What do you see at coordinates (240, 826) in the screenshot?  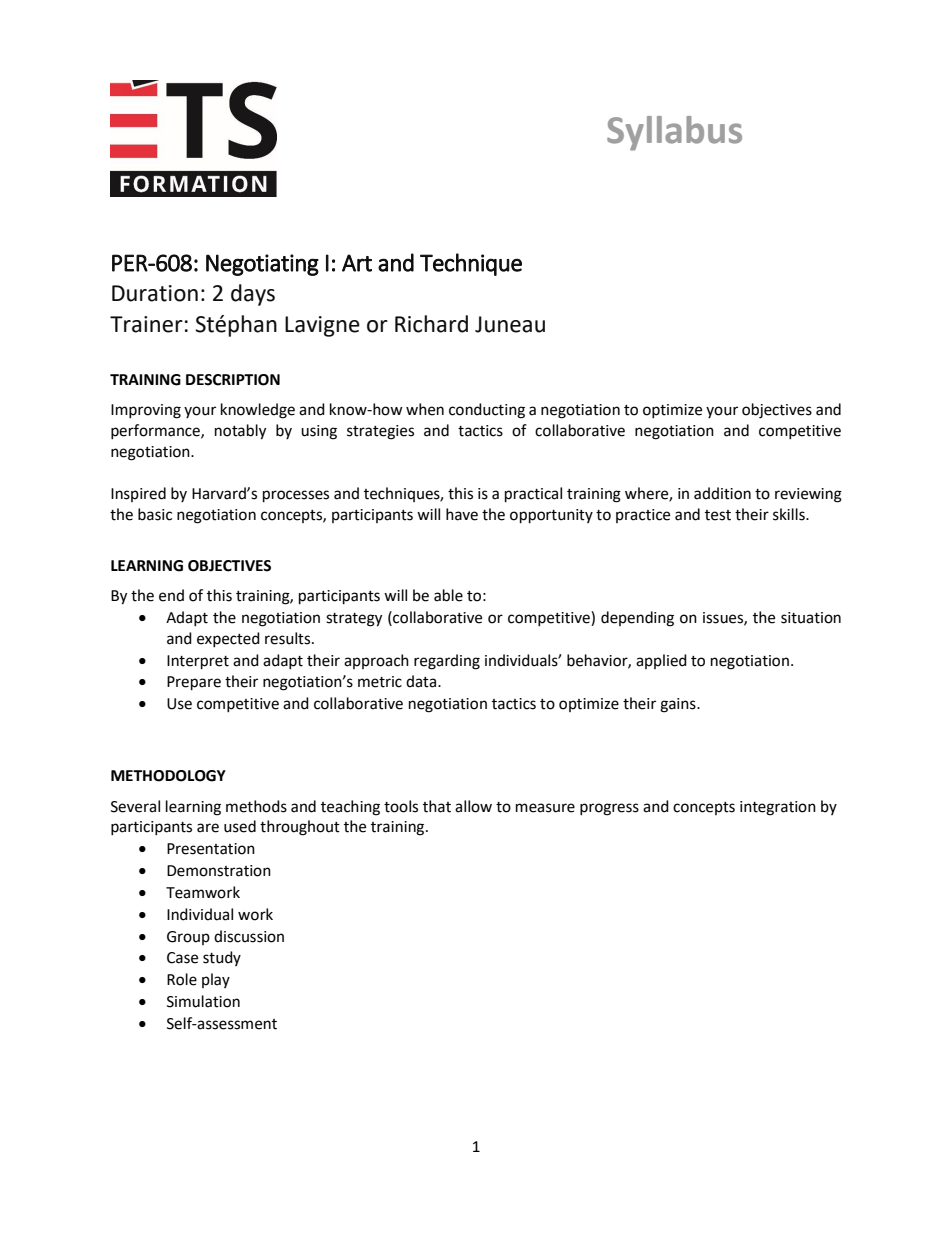 I see `used` at bounding box center [240, 826].
